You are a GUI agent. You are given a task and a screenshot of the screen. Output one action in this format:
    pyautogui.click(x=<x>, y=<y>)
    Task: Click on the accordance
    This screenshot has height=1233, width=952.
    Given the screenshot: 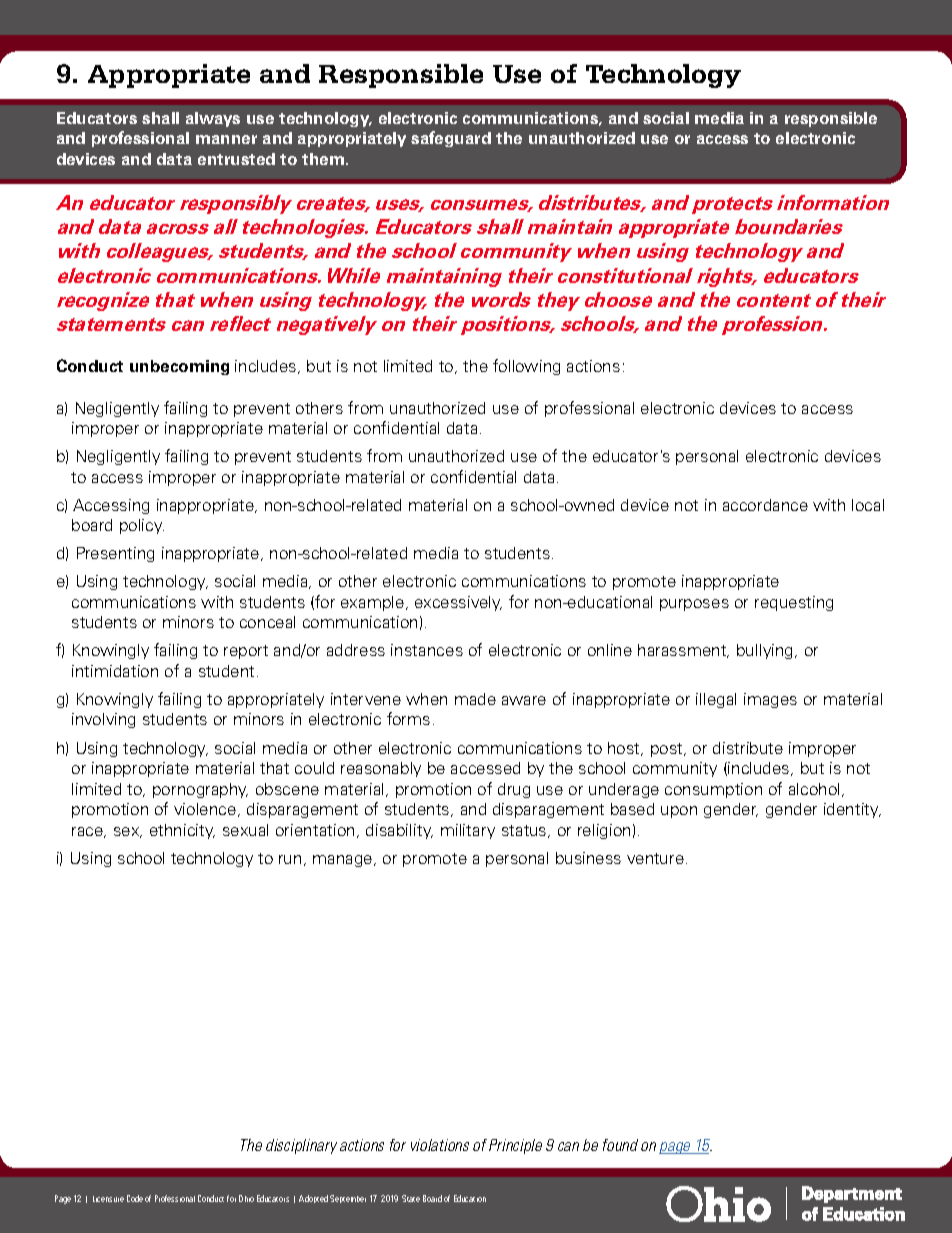 What is the action you would take?
    pyautogui.click(x=765, y=505)
